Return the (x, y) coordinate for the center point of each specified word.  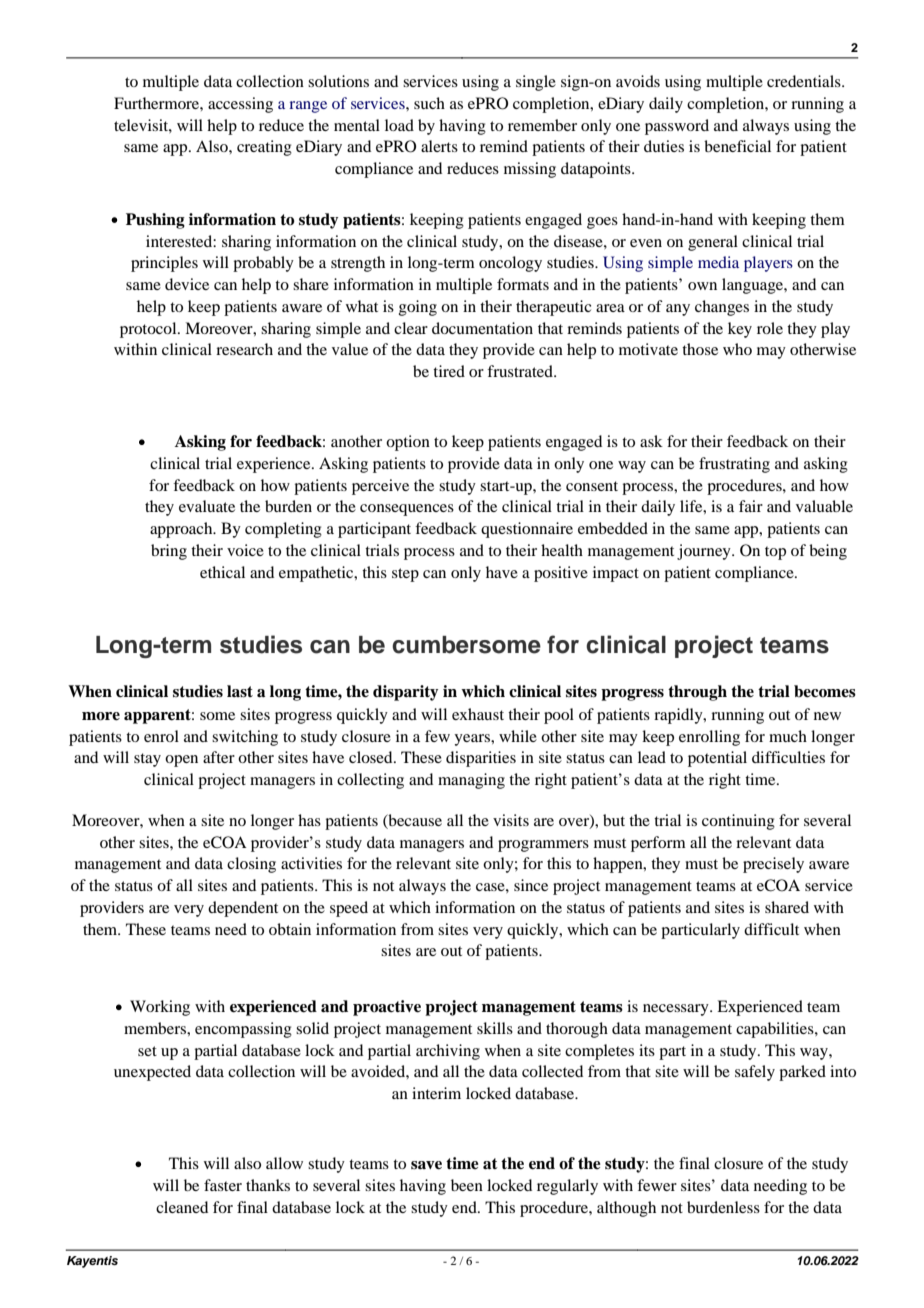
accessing (240, 105)
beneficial (737, 146)
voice (245, 550)
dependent (243, 909)
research (244, 349)
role (770, 328)
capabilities (776, 1030)
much (788, 736)
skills (495, 1028)
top (775, 553)
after (219, 757)
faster (223, 1185)
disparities (481, 759)
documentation (482, 328)
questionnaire (527, 530)
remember (542, 125)
